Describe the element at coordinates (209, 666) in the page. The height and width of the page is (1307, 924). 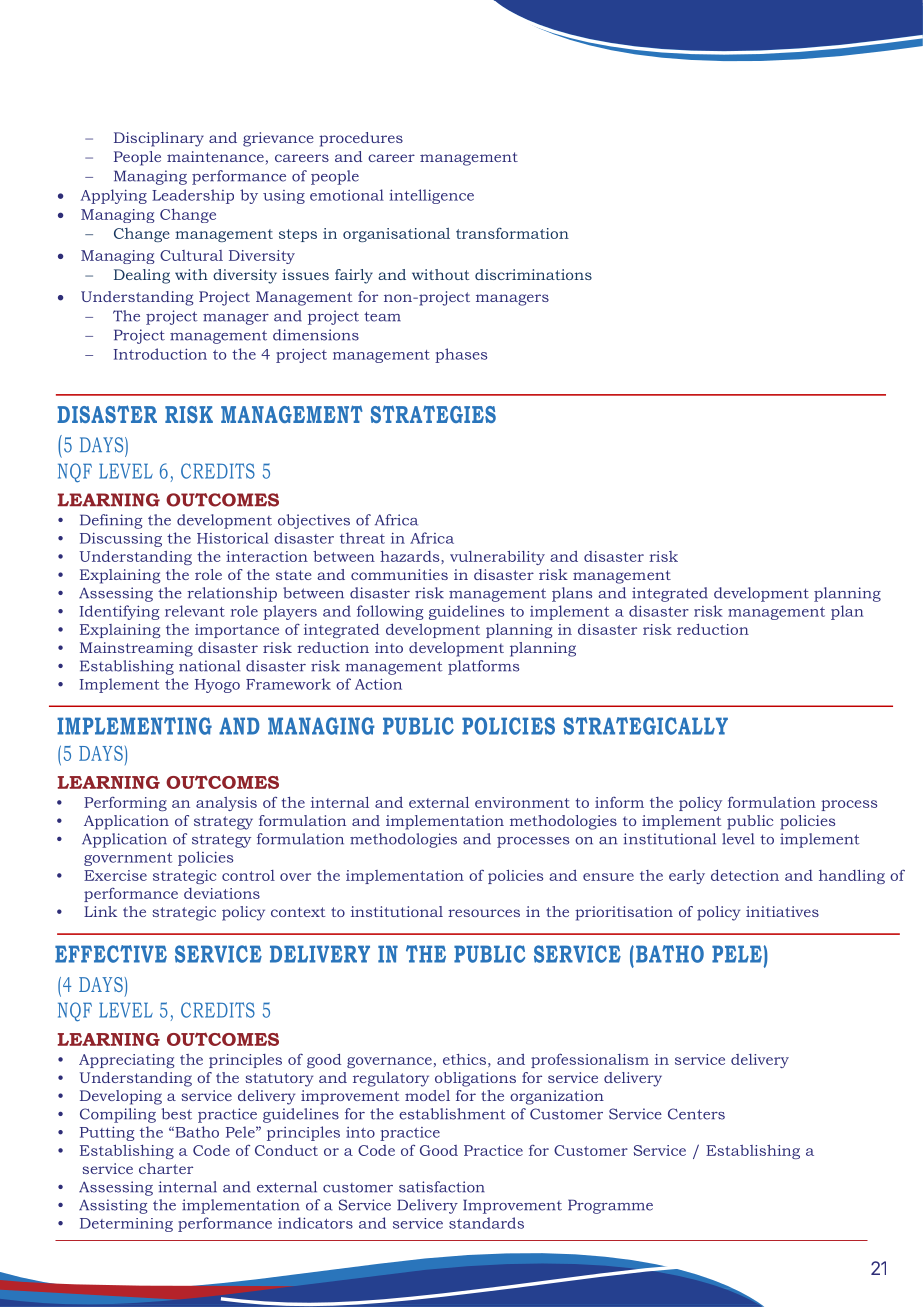
I see `national` at that location.
